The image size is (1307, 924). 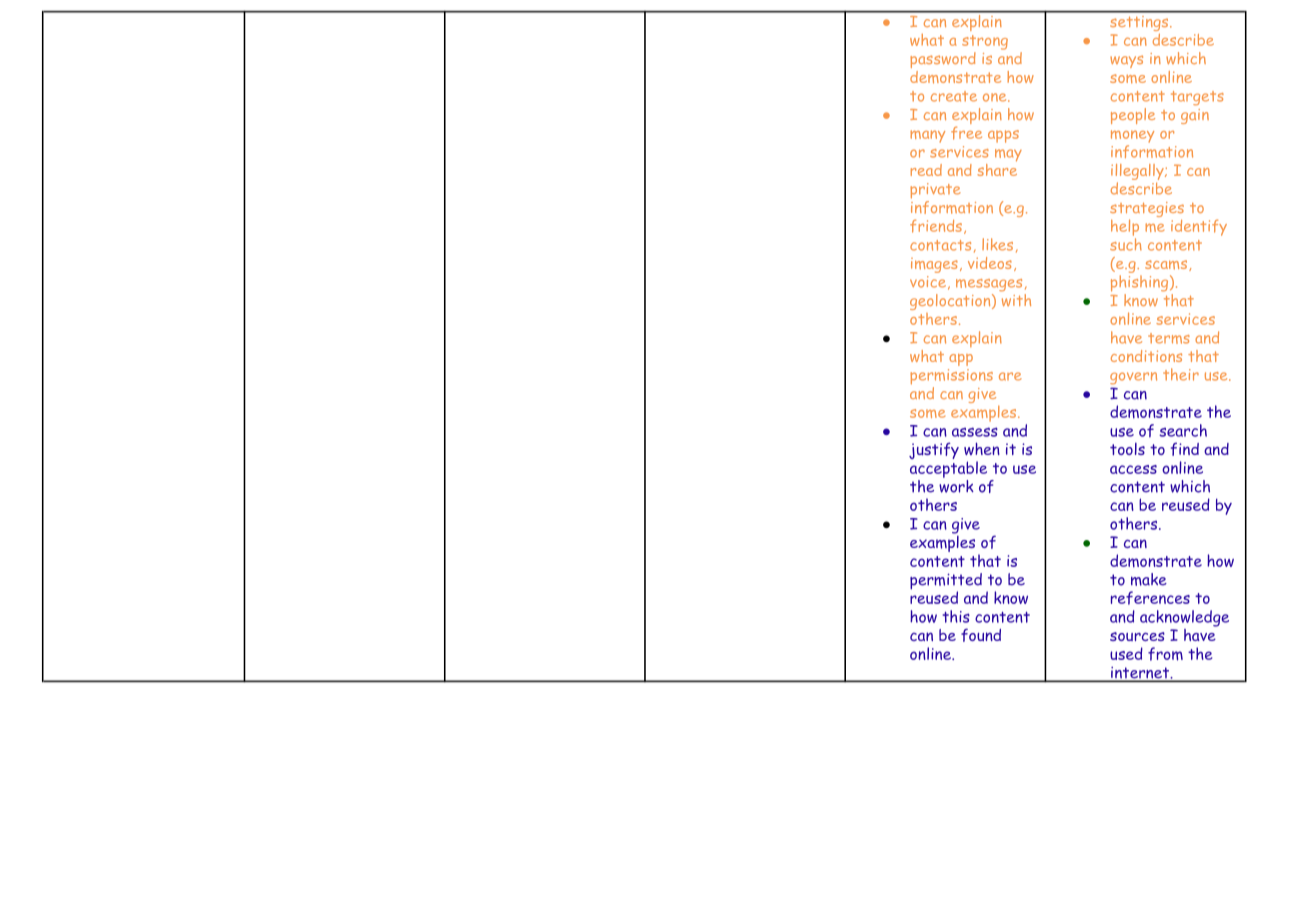 What do you see at coordinates (1016, 298) in the screenshot?
I see `with` at bounding box center [1016, 298].
